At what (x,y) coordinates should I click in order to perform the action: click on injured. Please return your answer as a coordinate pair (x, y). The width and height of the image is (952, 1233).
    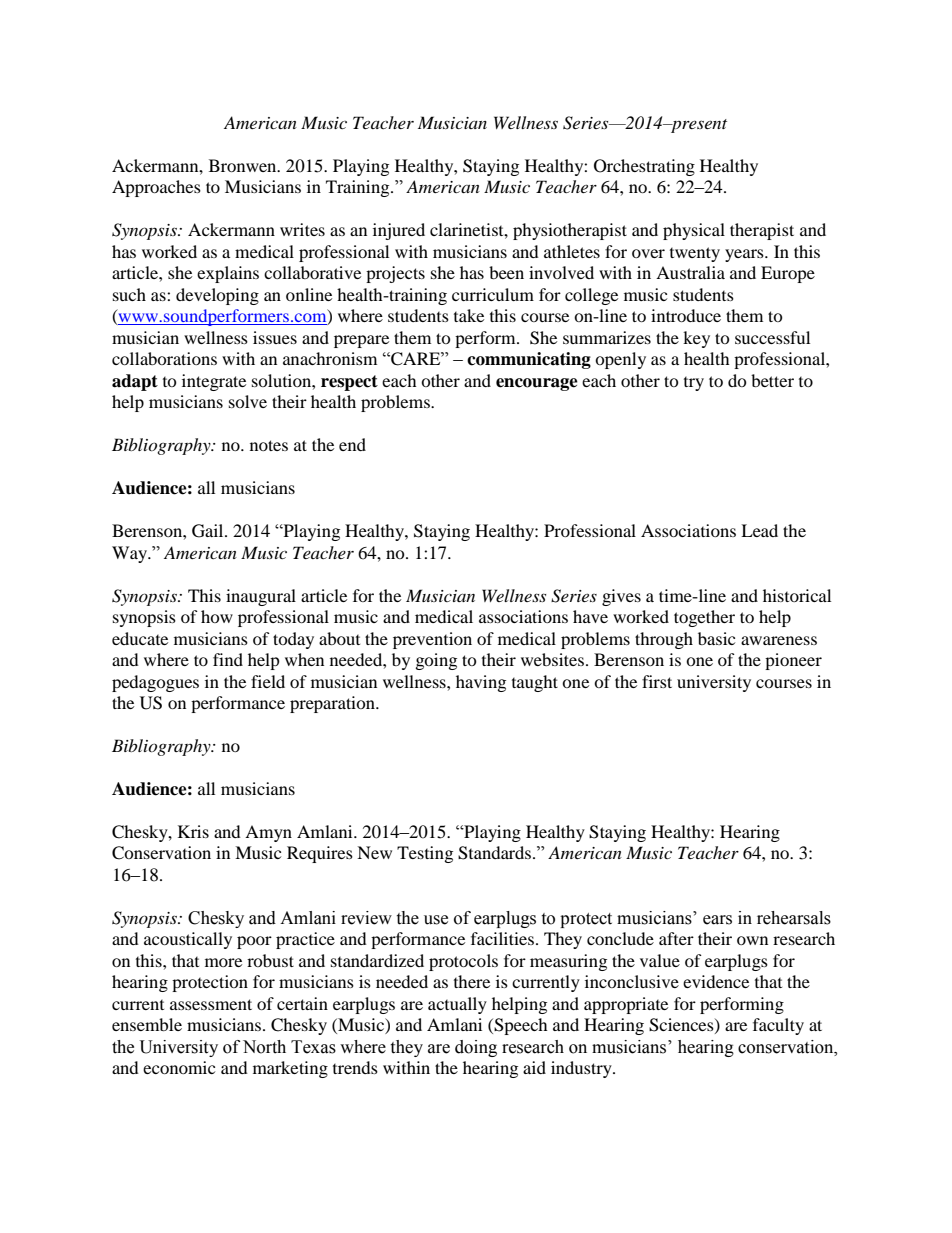
    Looking at the image, I should click on (399, 231).
